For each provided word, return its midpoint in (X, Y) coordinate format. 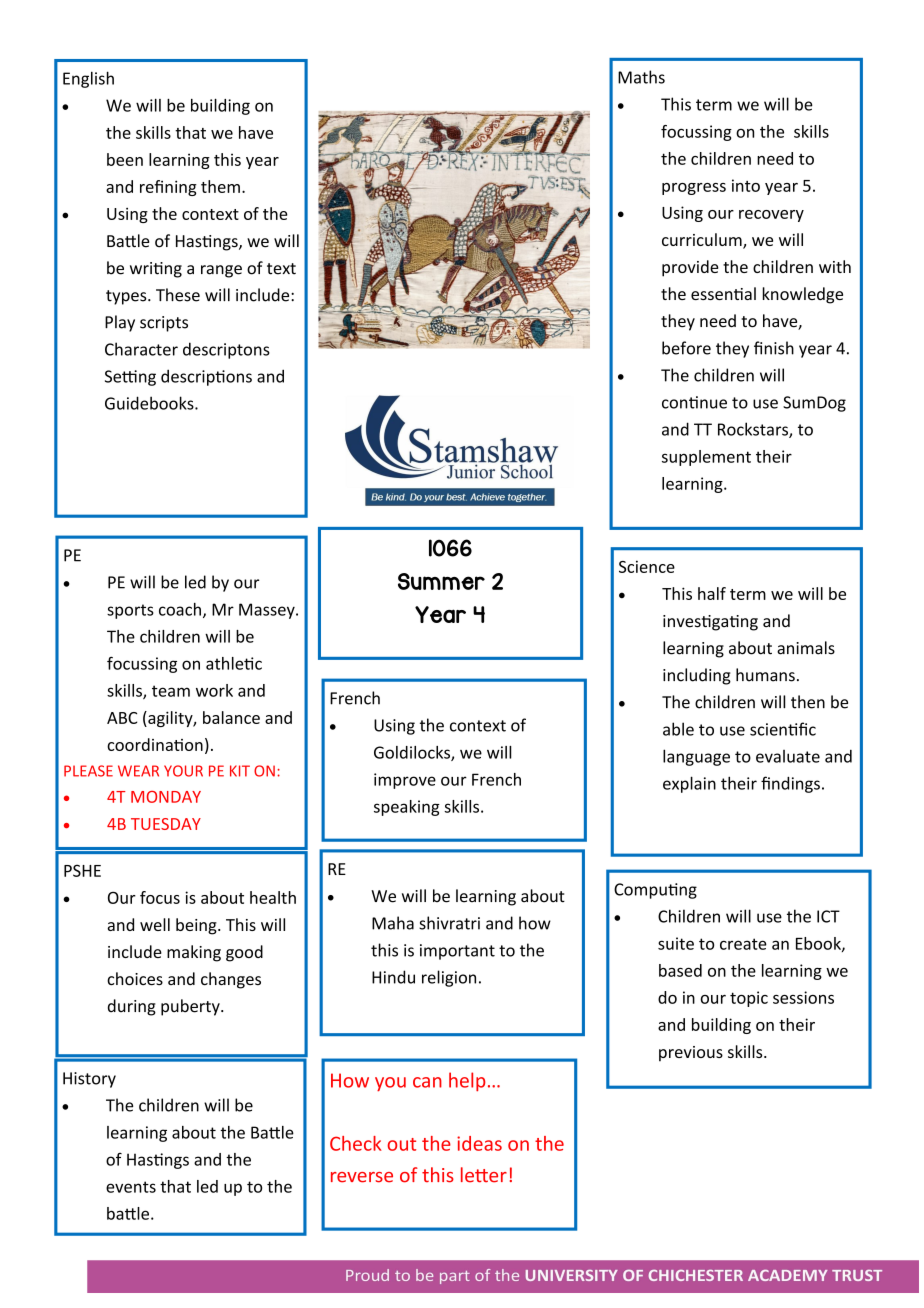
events (131, 1187)
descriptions (206, 377)
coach (180, 609)
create (743, 944)
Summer (441, 581)
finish (774, 348)
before (686, 348)
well (155, 924)
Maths (641, 77)
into (746, 185)
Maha (393, 923)
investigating (710, 623)
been (125, 159)
